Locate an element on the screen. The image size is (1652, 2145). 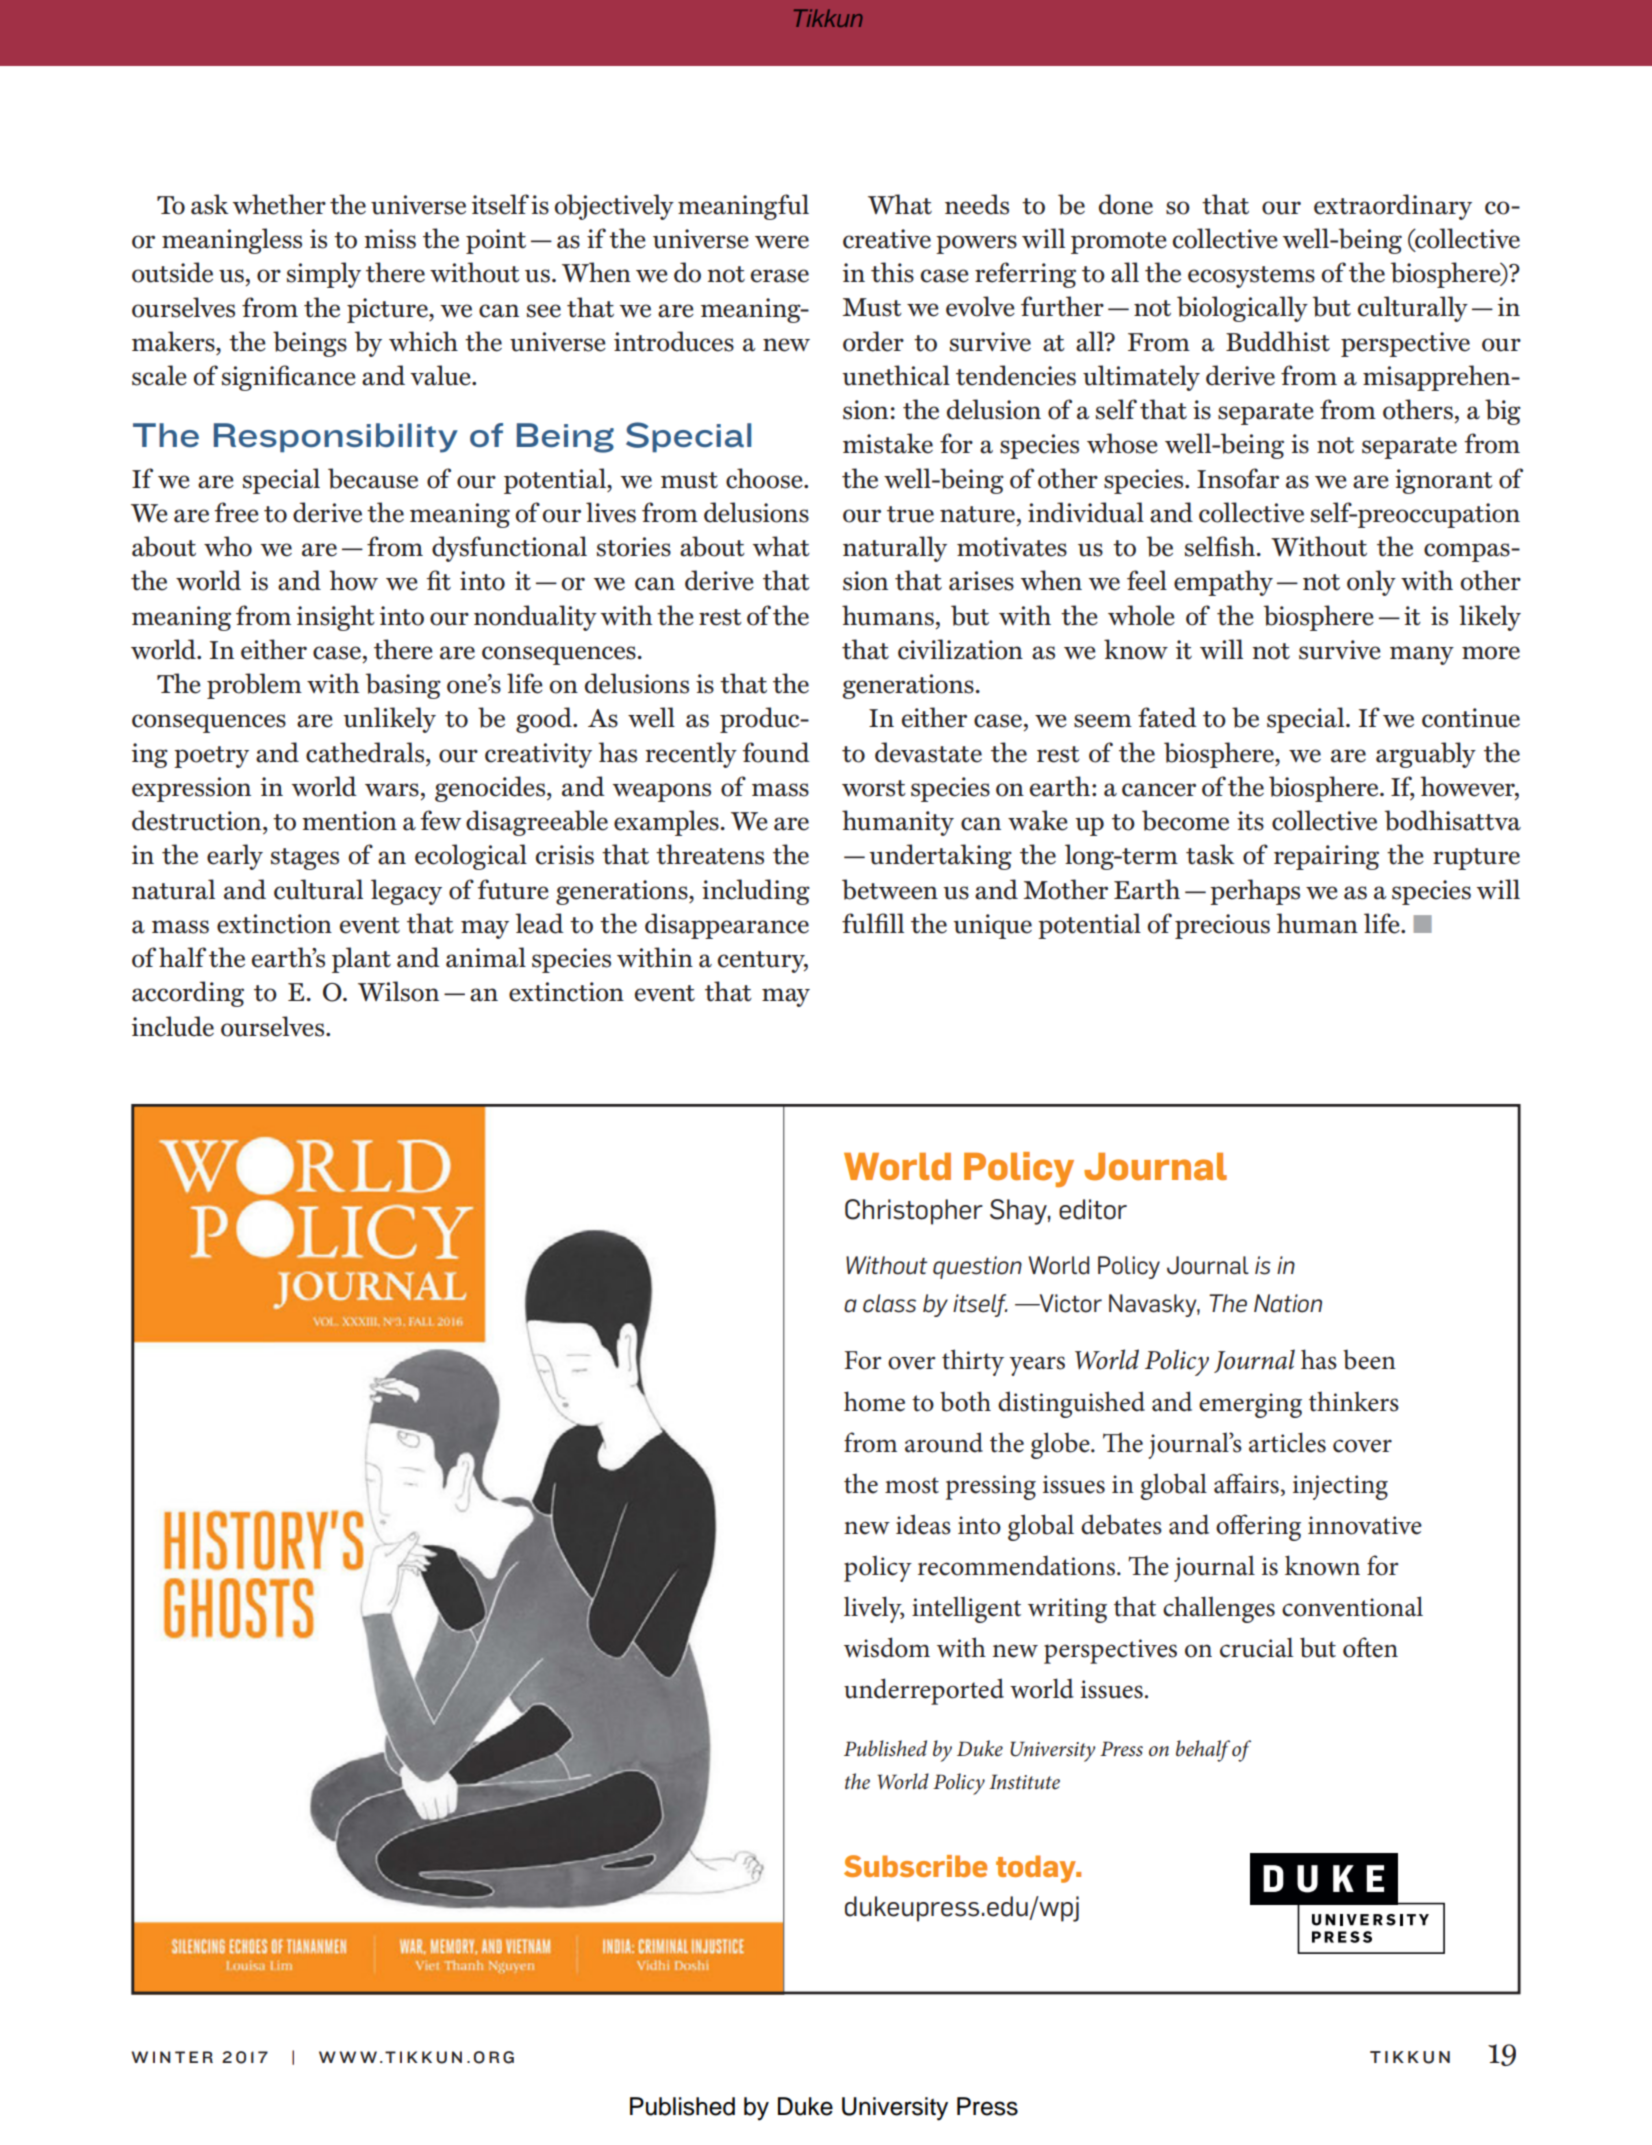
extraordinary is located at coordinates (1393, 207).
